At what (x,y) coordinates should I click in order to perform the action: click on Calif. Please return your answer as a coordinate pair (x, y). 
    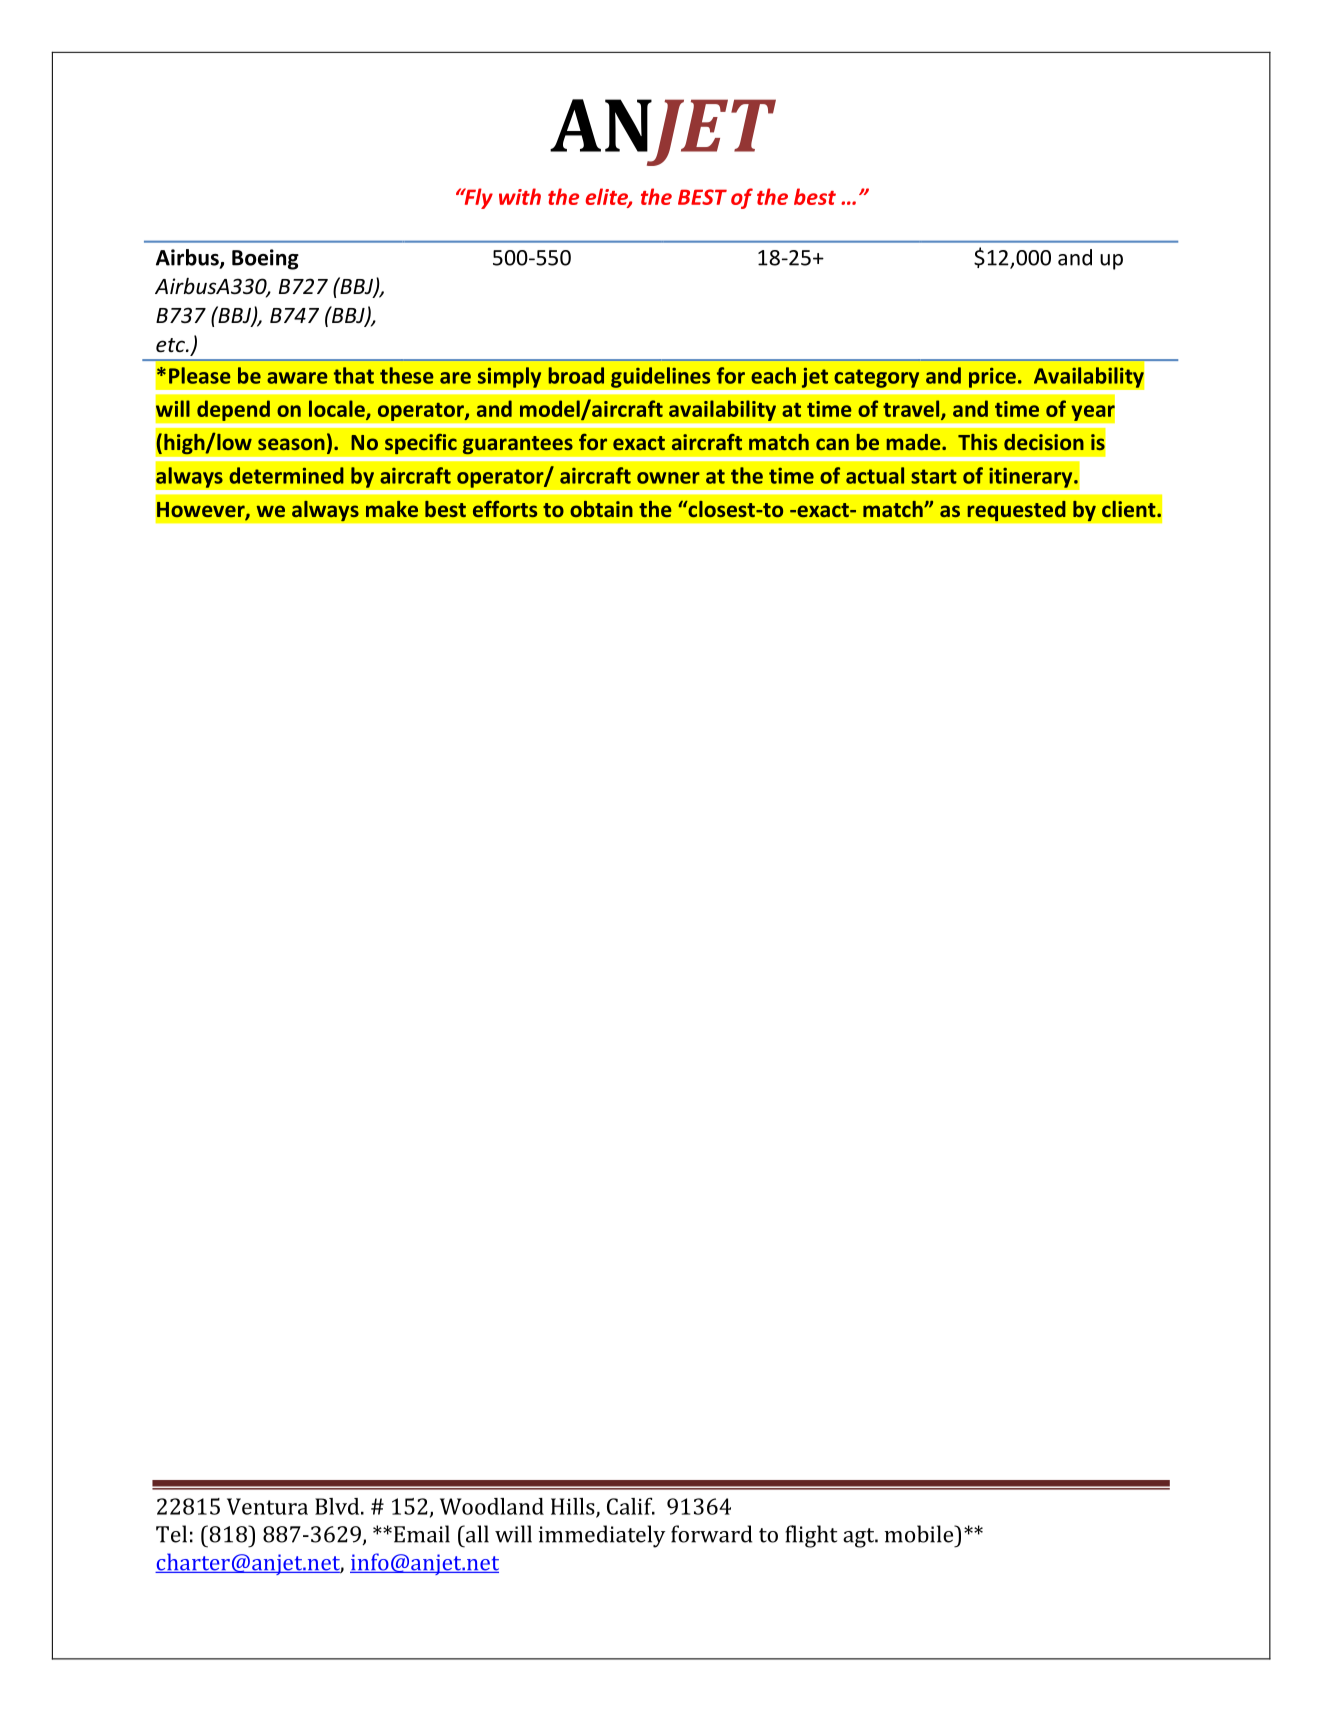
    Looking at the image, I should click on (631, 1506).
